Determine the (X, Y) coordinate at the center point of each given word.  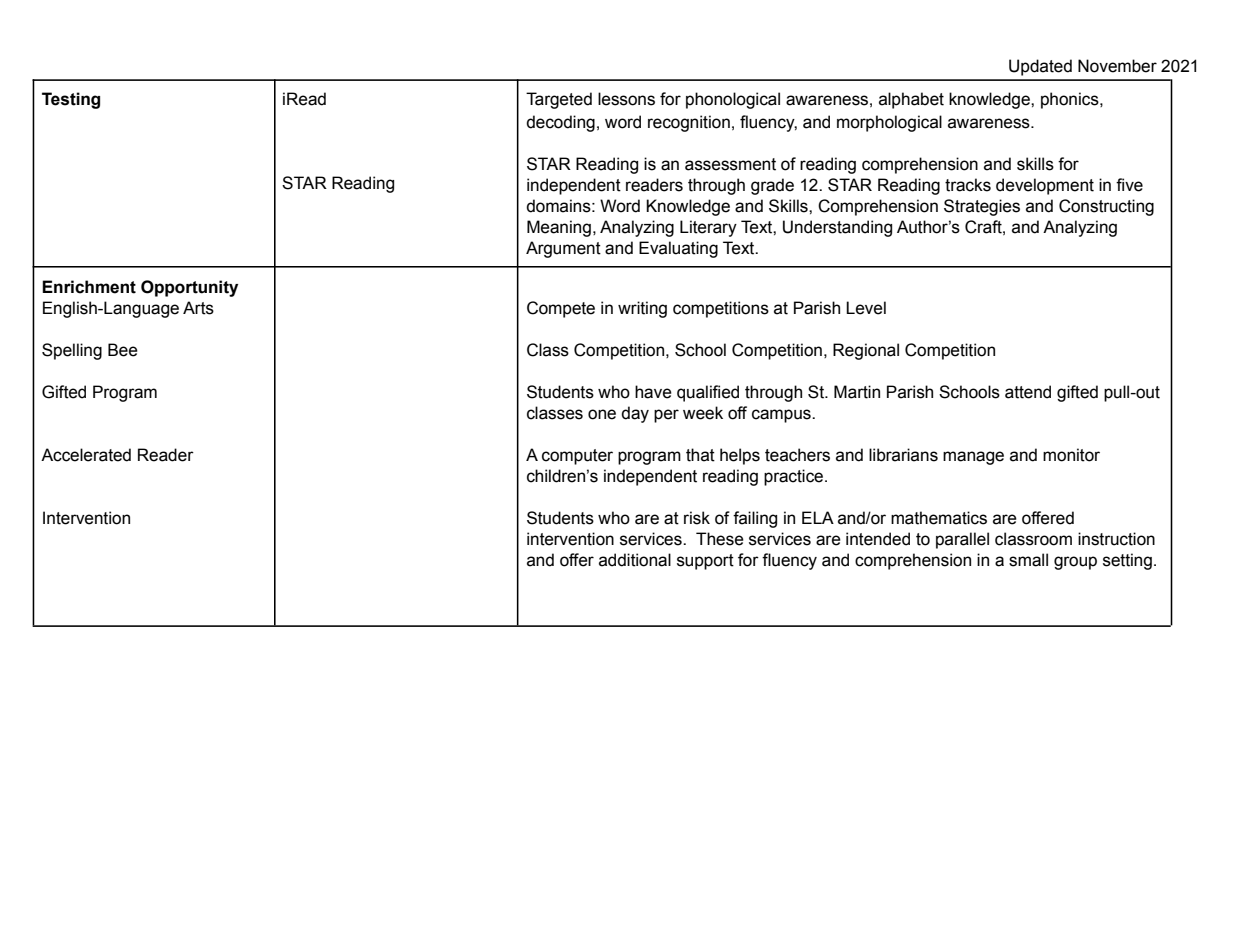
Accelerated (86, 455)
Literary (708, 228)
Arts (198, 308)
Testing (71, 100)
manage (973, 458)
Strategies (982, 207)
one (602, 414)
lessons (626, 99)
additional (635, 560)
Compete (561, 309)
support (705, 562)
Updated (1040, 67)
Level (866, 308)
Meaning (559, 228)
